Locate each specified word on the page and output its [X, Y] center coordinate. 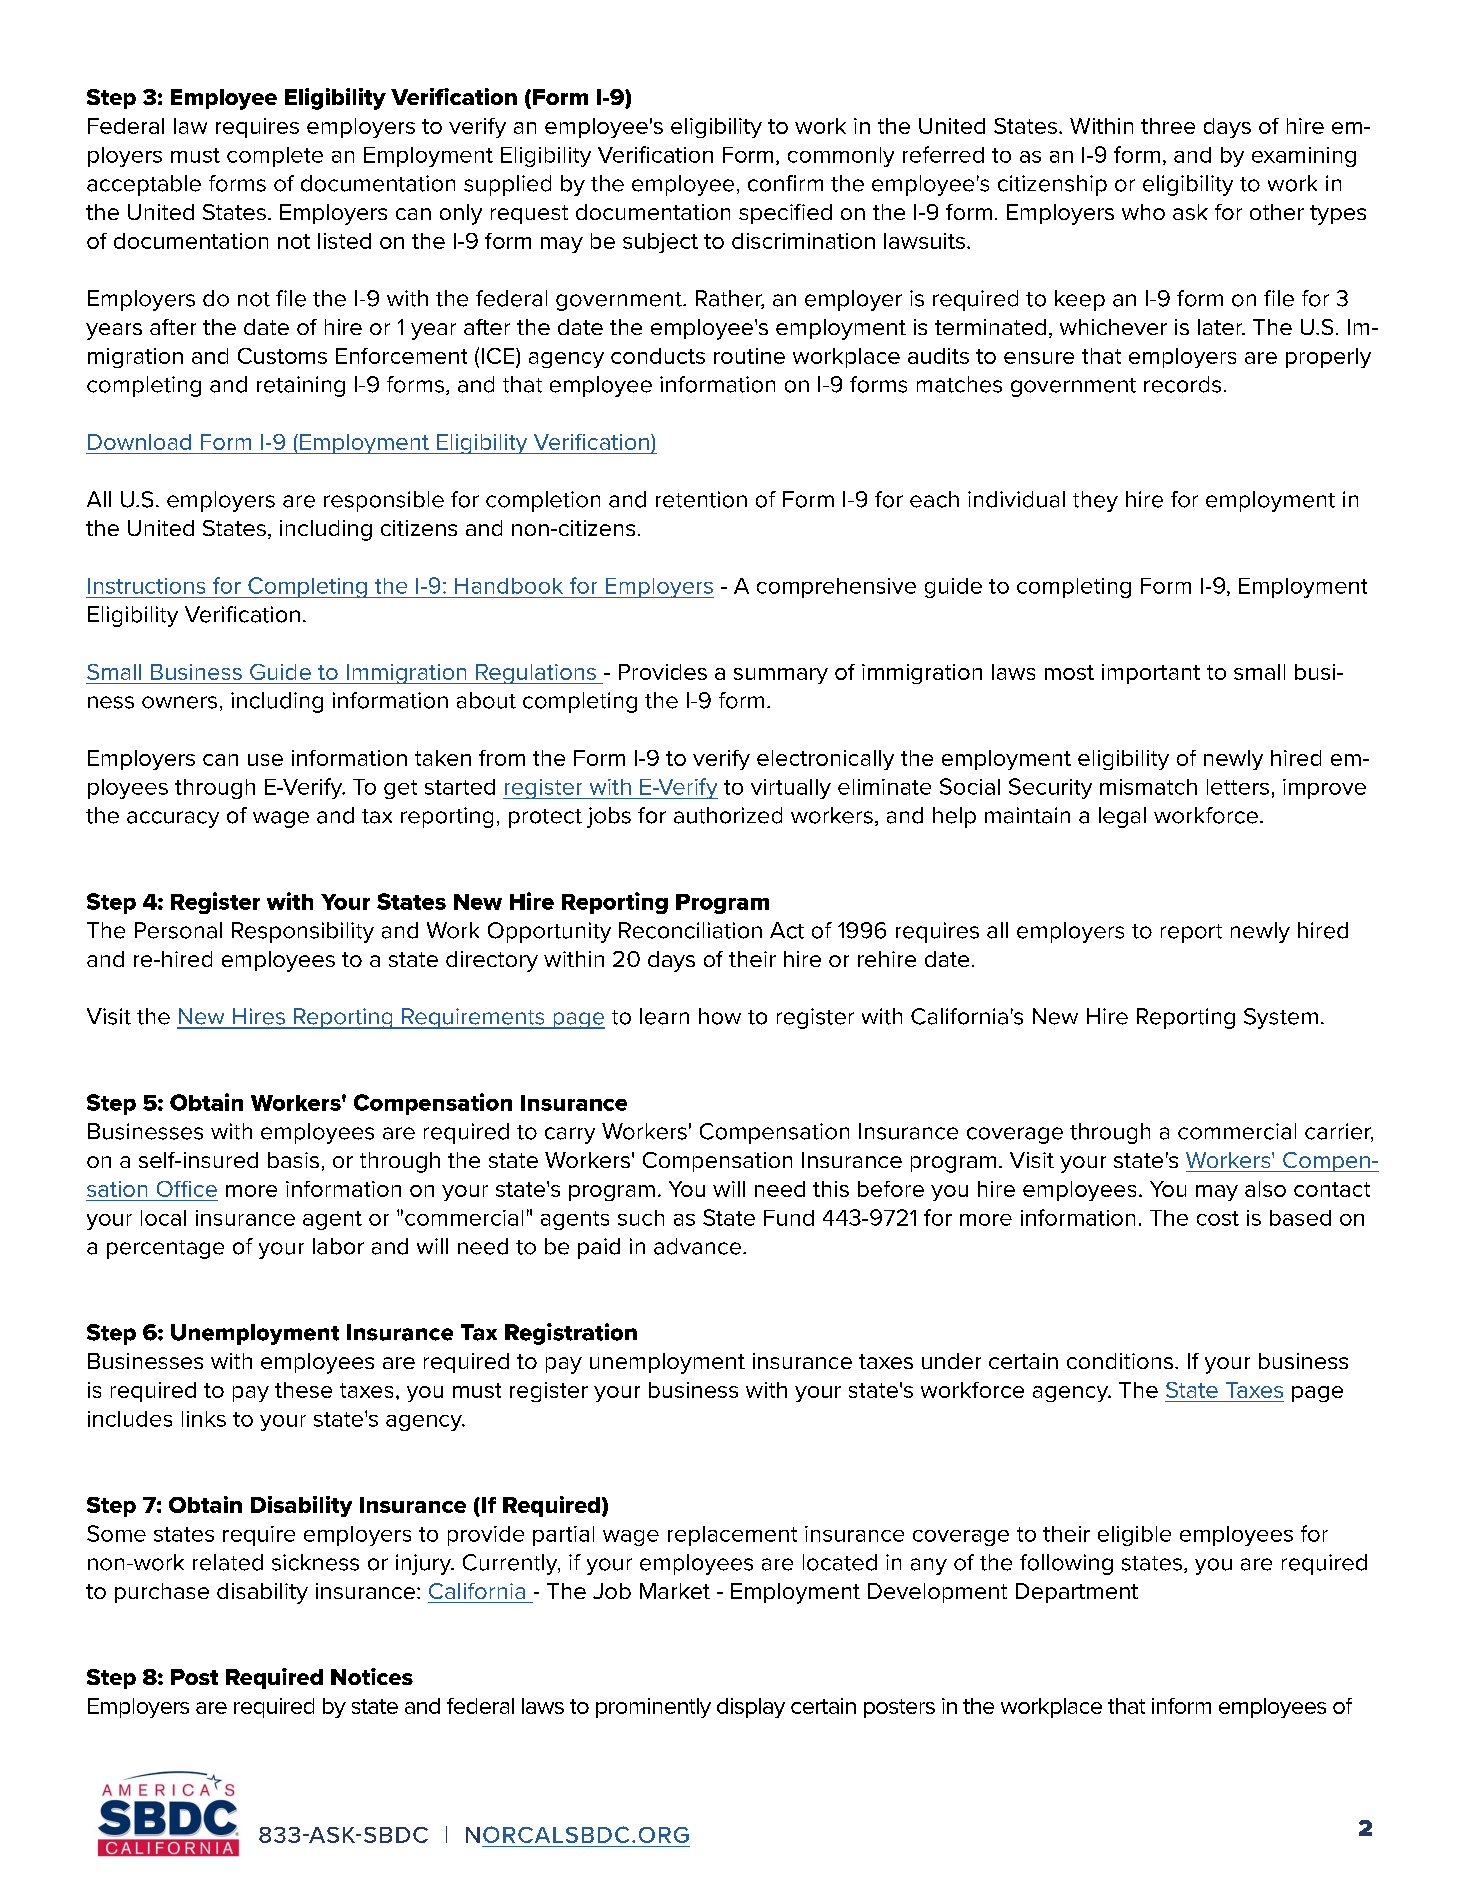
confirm [785, 183]
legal [1122, 817]
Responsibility [303, 932]
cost [1218, 1218]
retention [701, 499]
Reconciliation [690, 930]
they [1095, 501]
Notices [372, 1676]
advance [699, 1246]
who [1143, 212]
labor [338, 1246]
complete [275, 157]
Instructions [146, 586]
